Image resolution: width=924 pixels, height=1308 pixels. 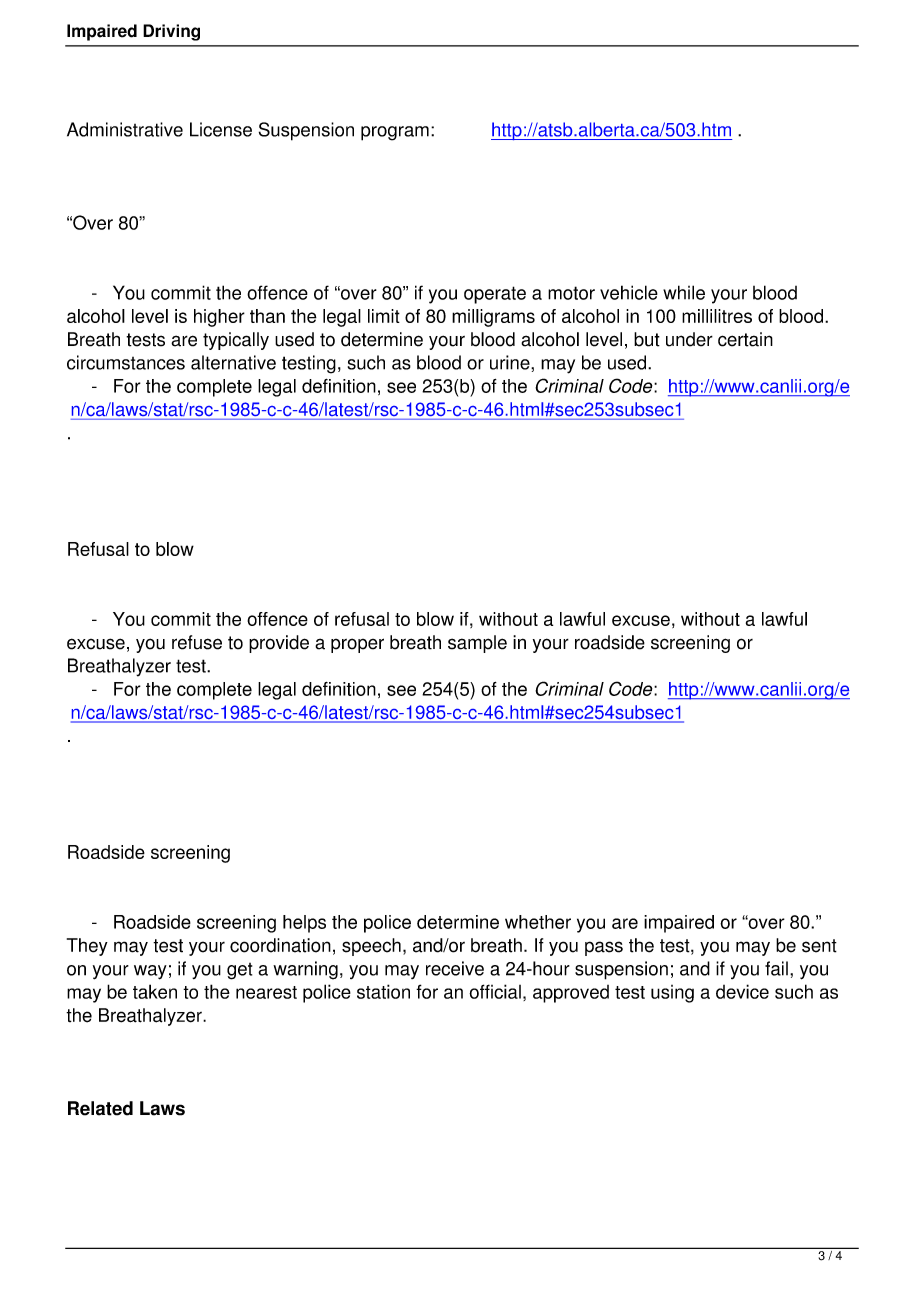 I want to click on whether, so click(x=538, y=922).
